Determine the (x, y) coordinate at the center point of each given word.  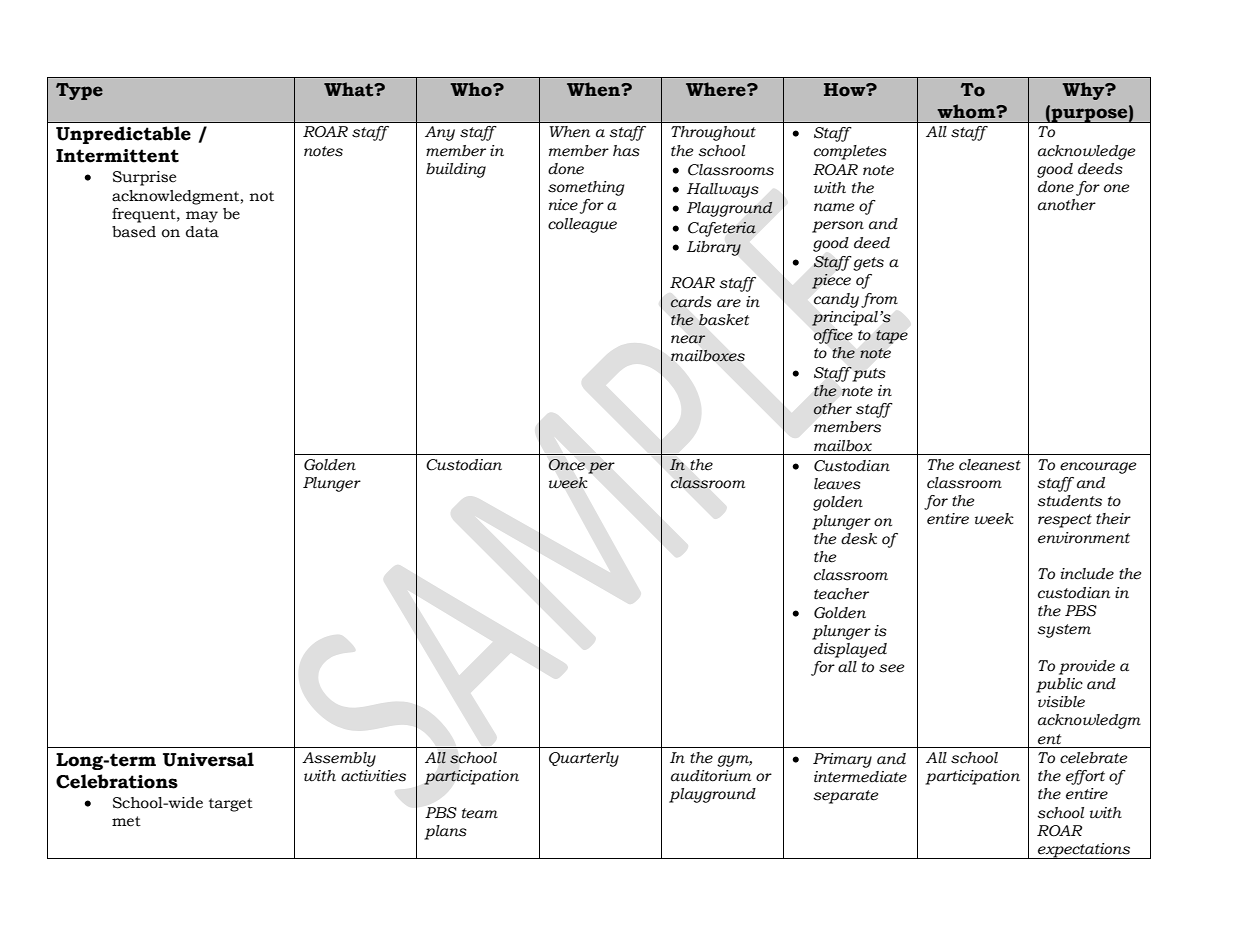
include (1087, 574)
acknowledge (1087, 152)
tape (892, 337)
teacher (841, 594)
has (626, 151)
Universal (208, 759)
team (480, 813)
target (231, 805)
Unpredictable (123, 135)
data (202, 232)
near (688, 339)
